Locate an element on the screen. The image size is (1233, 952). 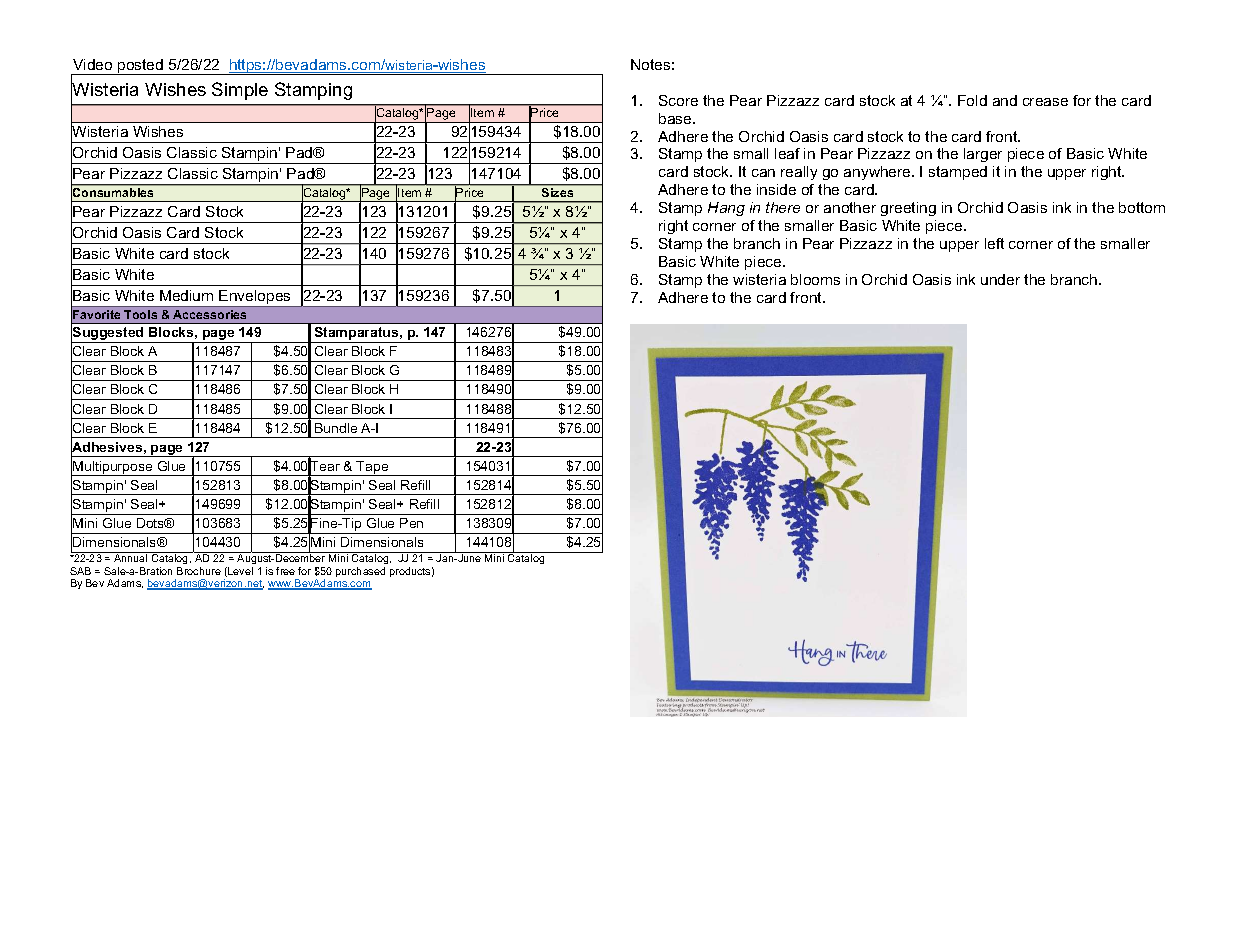
left is located at coordinates (994, 243).
